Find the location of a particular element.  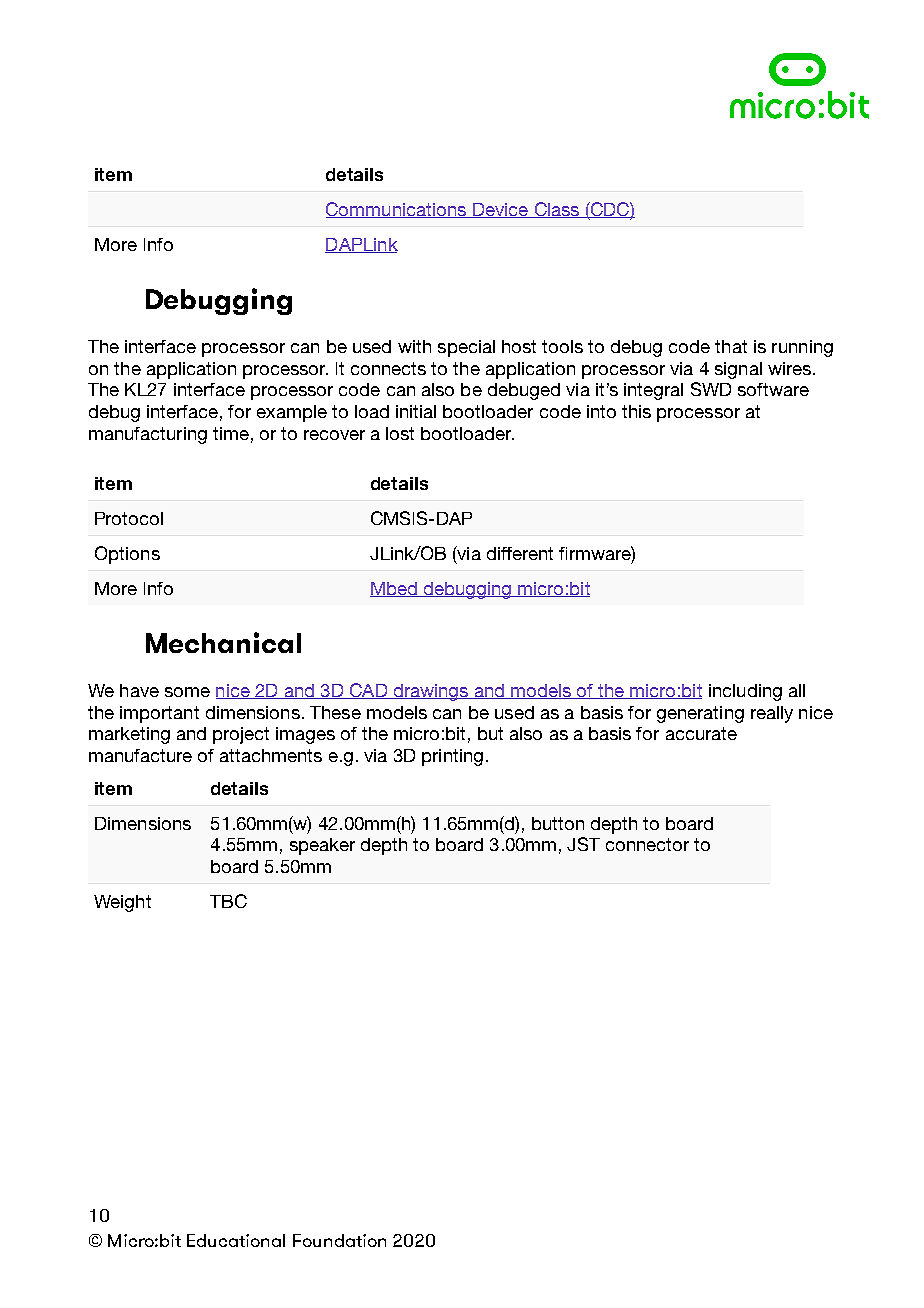

Educational is located at coordinates (236, 1240).
